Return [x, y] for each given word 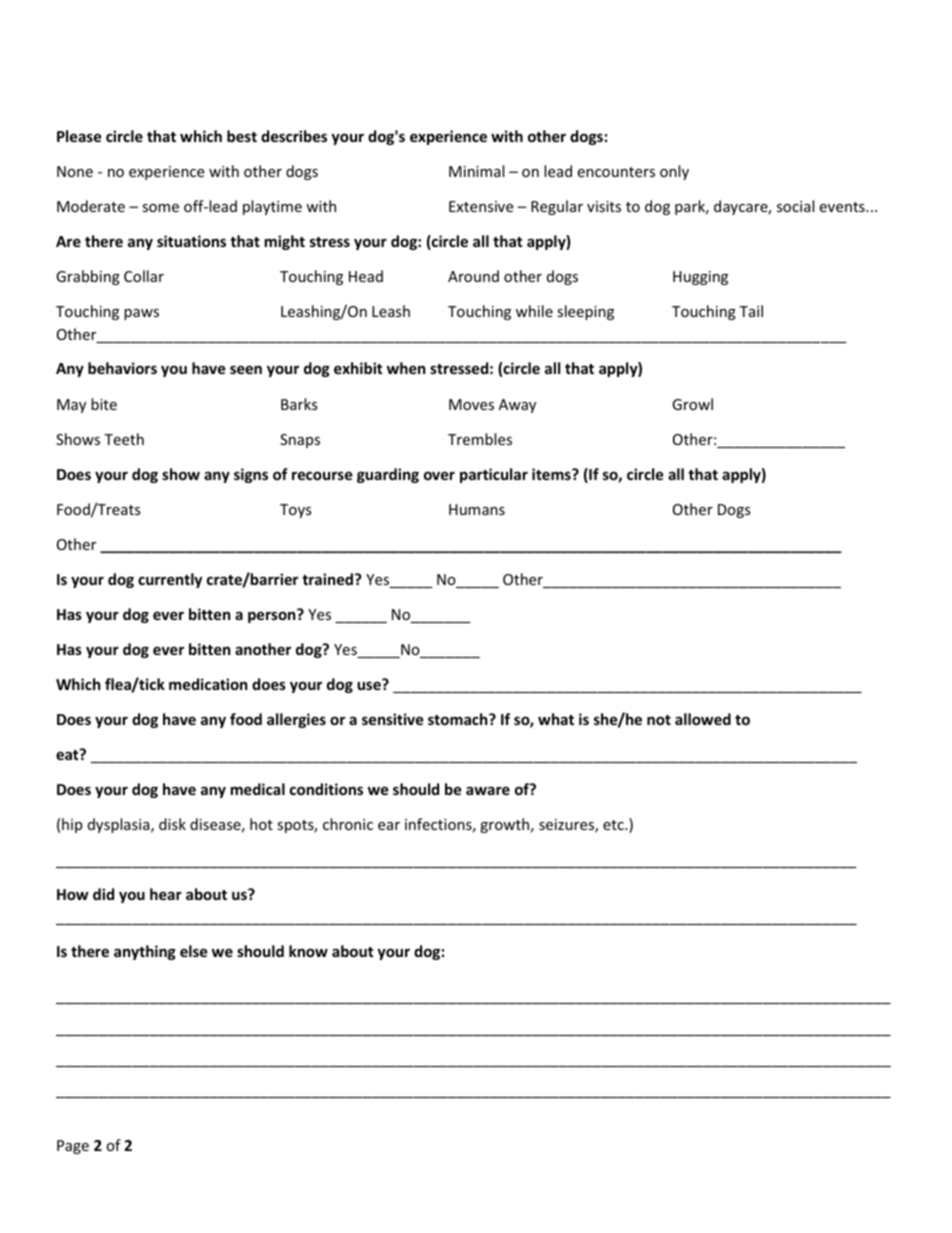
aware [488, 790]
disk [172, 824]
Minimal [476, 171]
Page [73, 1147]
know [308, 951]
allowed [703, 719]
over [439, 475]
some [160, 208]
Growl [692, 404]
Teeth [124, 439]
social [795, 206]
